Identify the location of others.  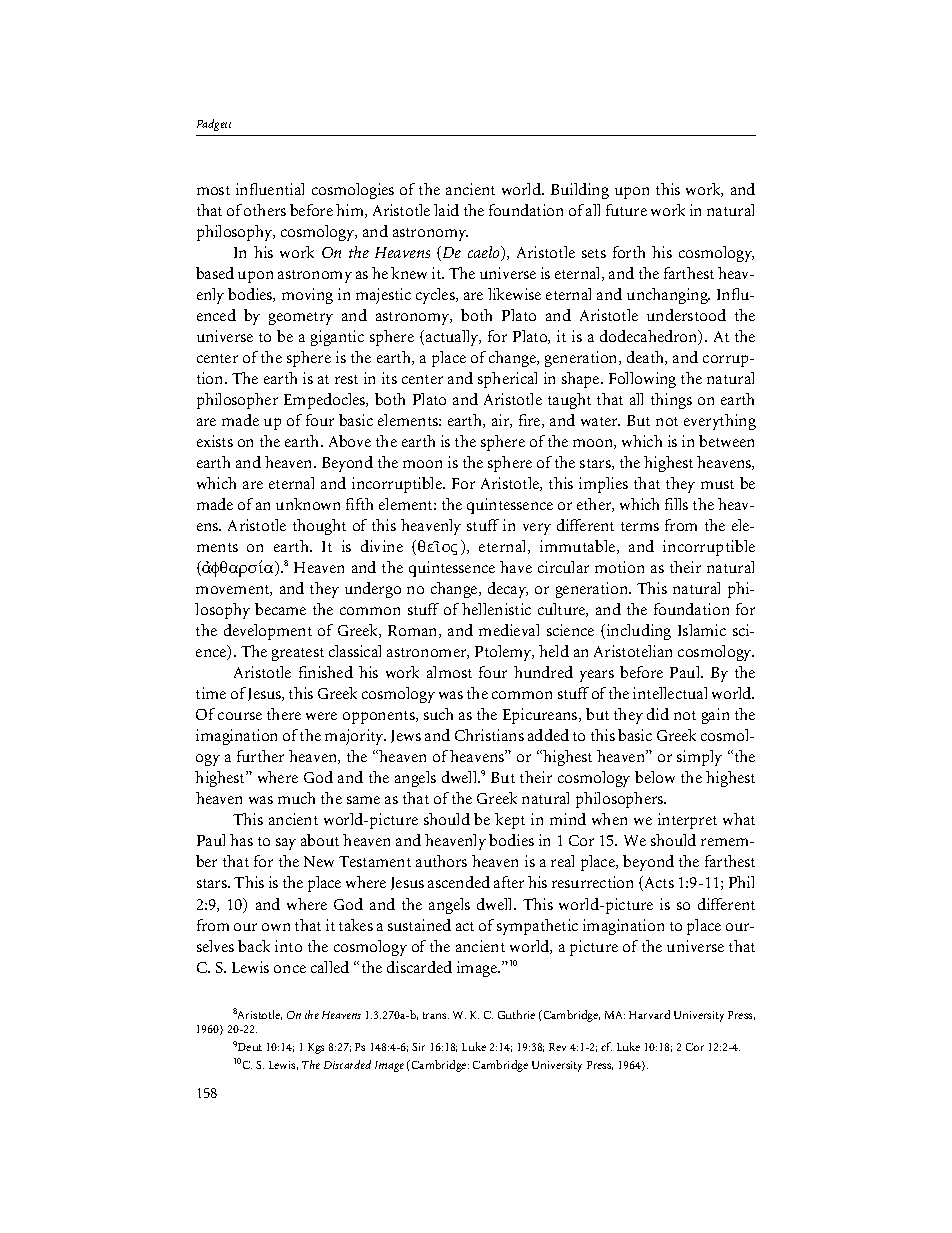
(265, 210).
